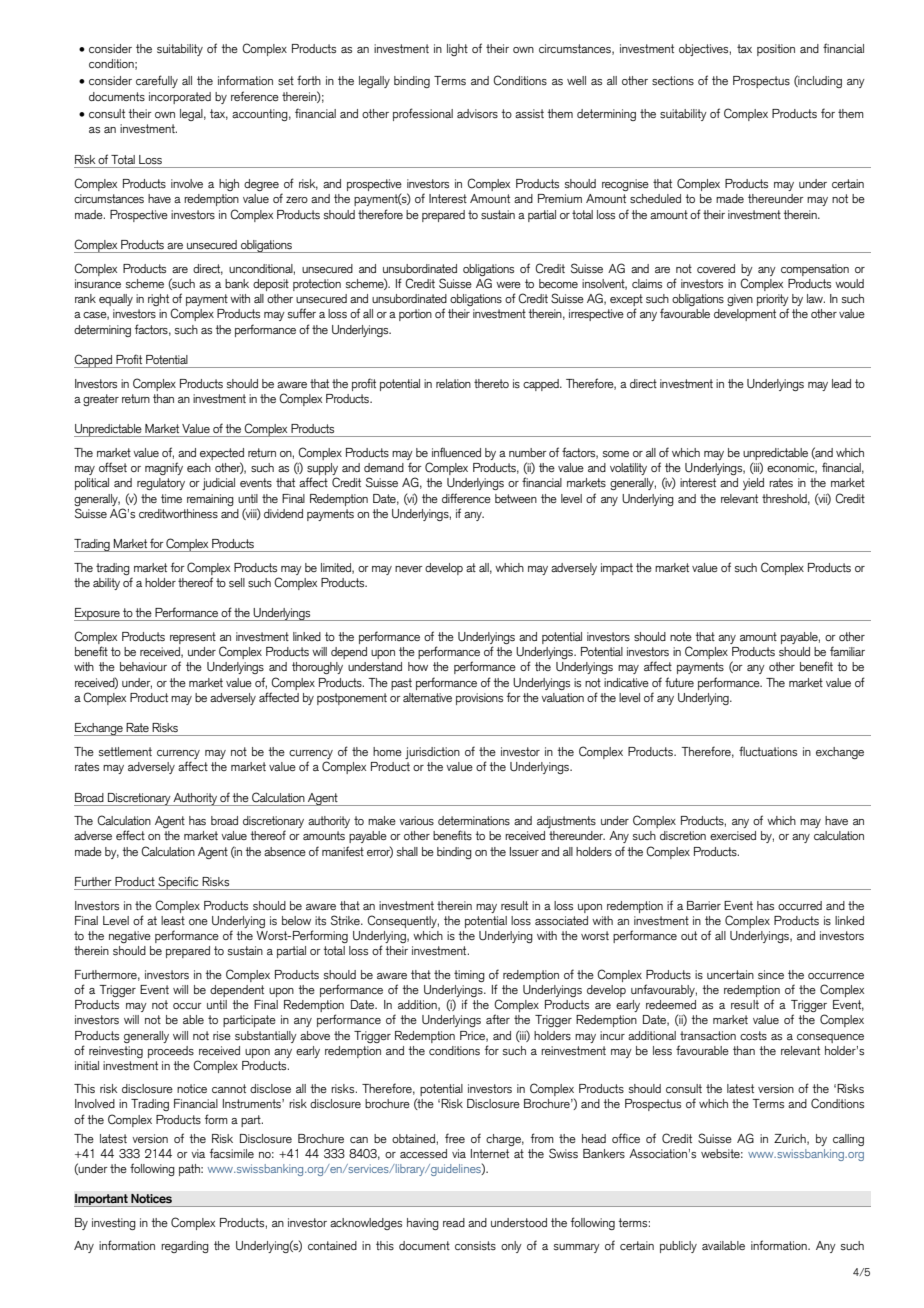 This page has width=924, height=1308. Describe the element at coordinates (776, 50) in the page. I see `position` at that location.
